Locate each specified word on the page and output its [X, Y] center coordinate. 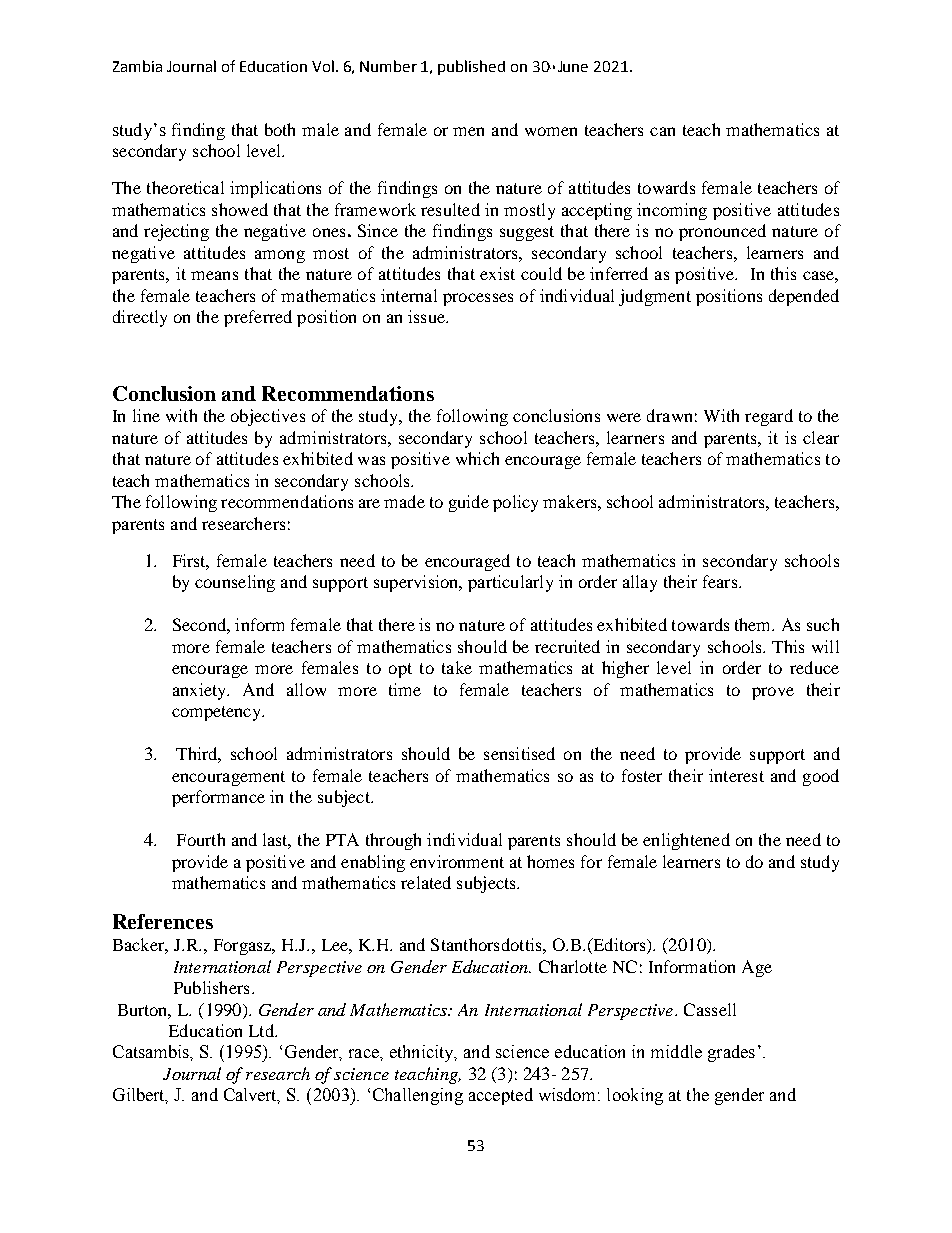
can [662, 131]
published [471, 67]
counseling [235, 583]
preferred [258, 318]
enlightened [686, 841]
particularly [510, 583]
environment [457, 861]
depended [804, 297]
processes [478, 299]
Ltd [262, 1030]
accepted [501, 1096]
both [280, 129]
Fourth [201, 839]
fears [721, 581]
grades [731, 1053]
